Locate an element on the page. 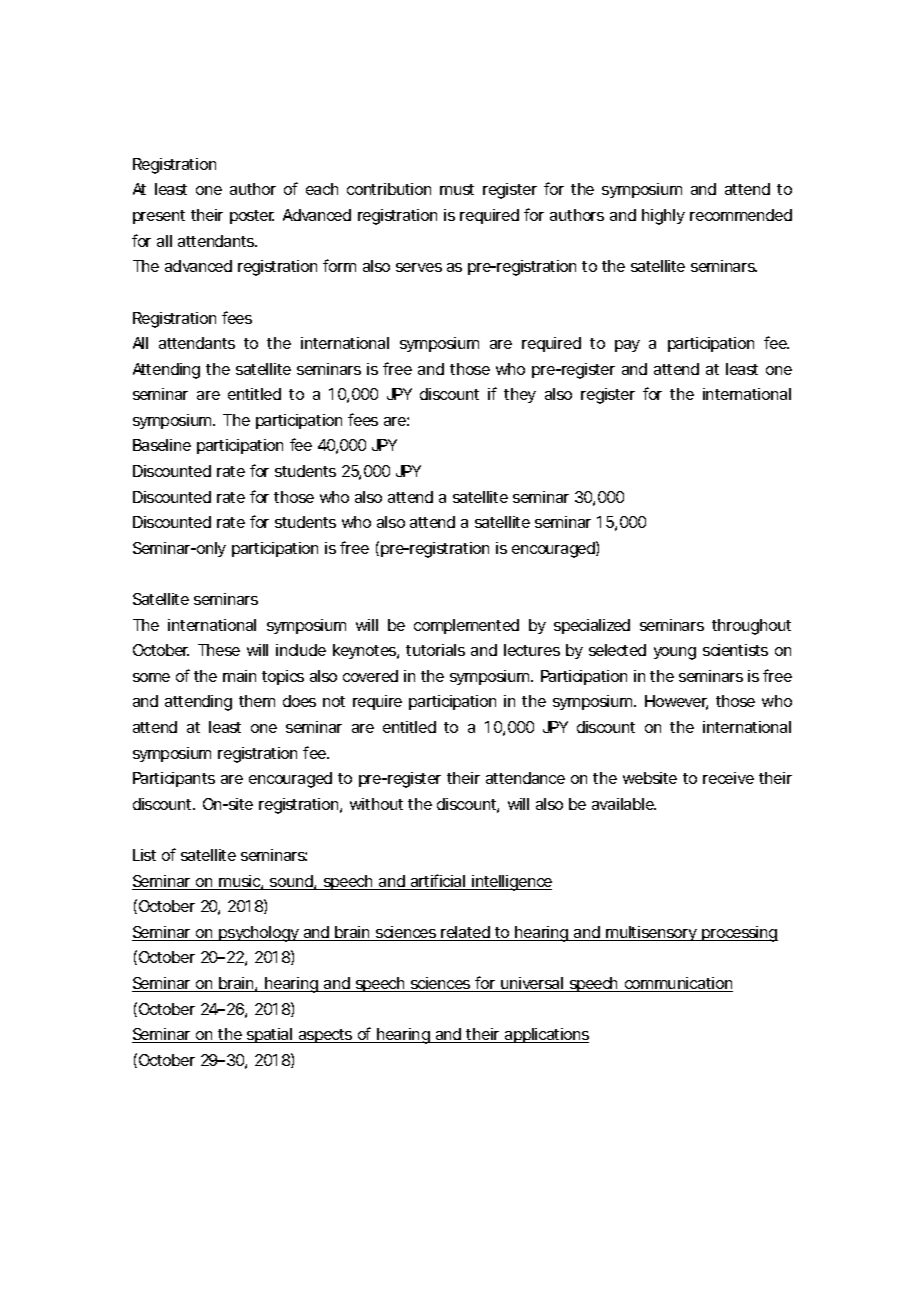 The width and height of the page is (924, 1308). spatial is located at coordinates (269, 1035).
